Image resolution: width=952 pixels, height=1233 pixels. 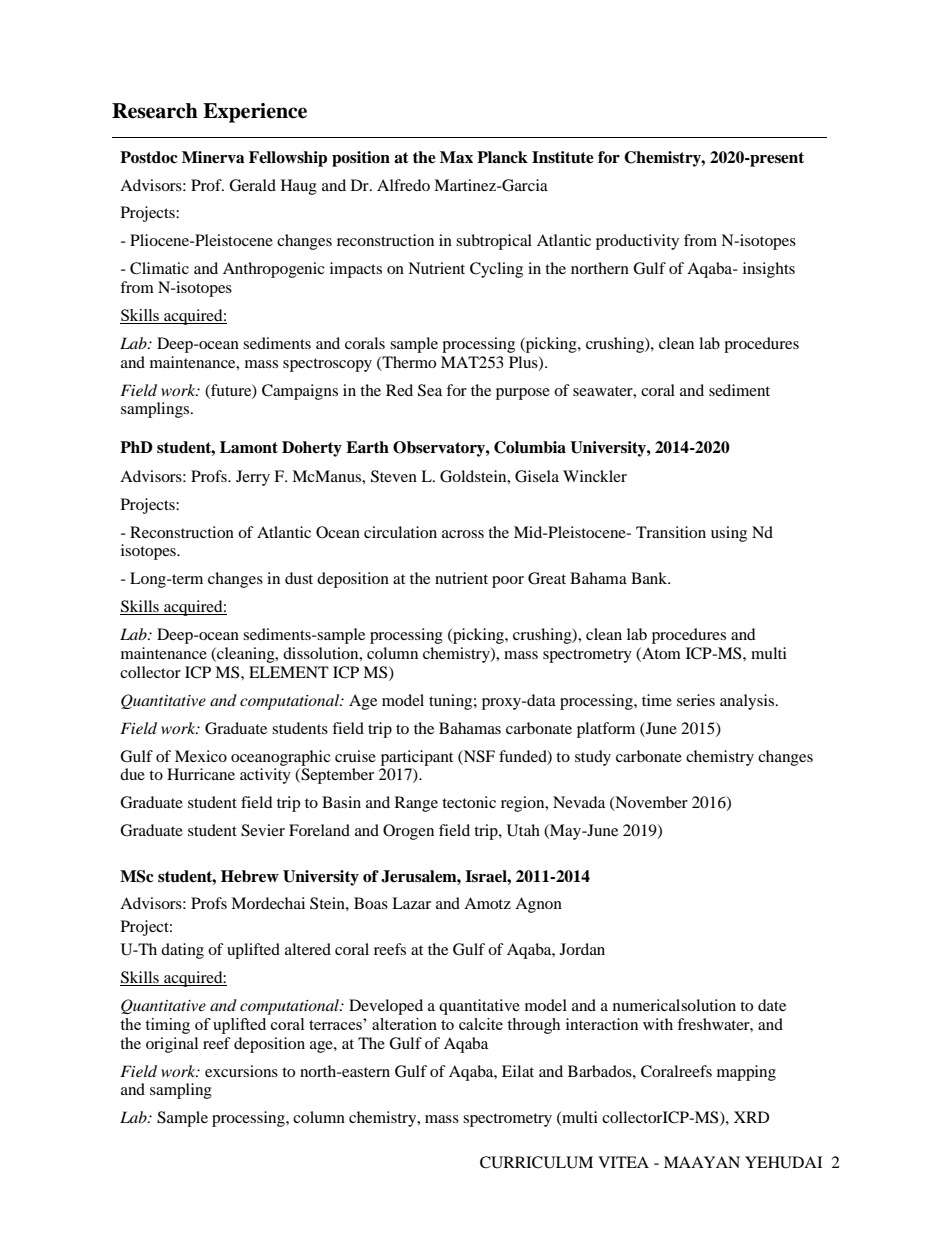 I want to click on excursions, so click(x=241, y=1071).
